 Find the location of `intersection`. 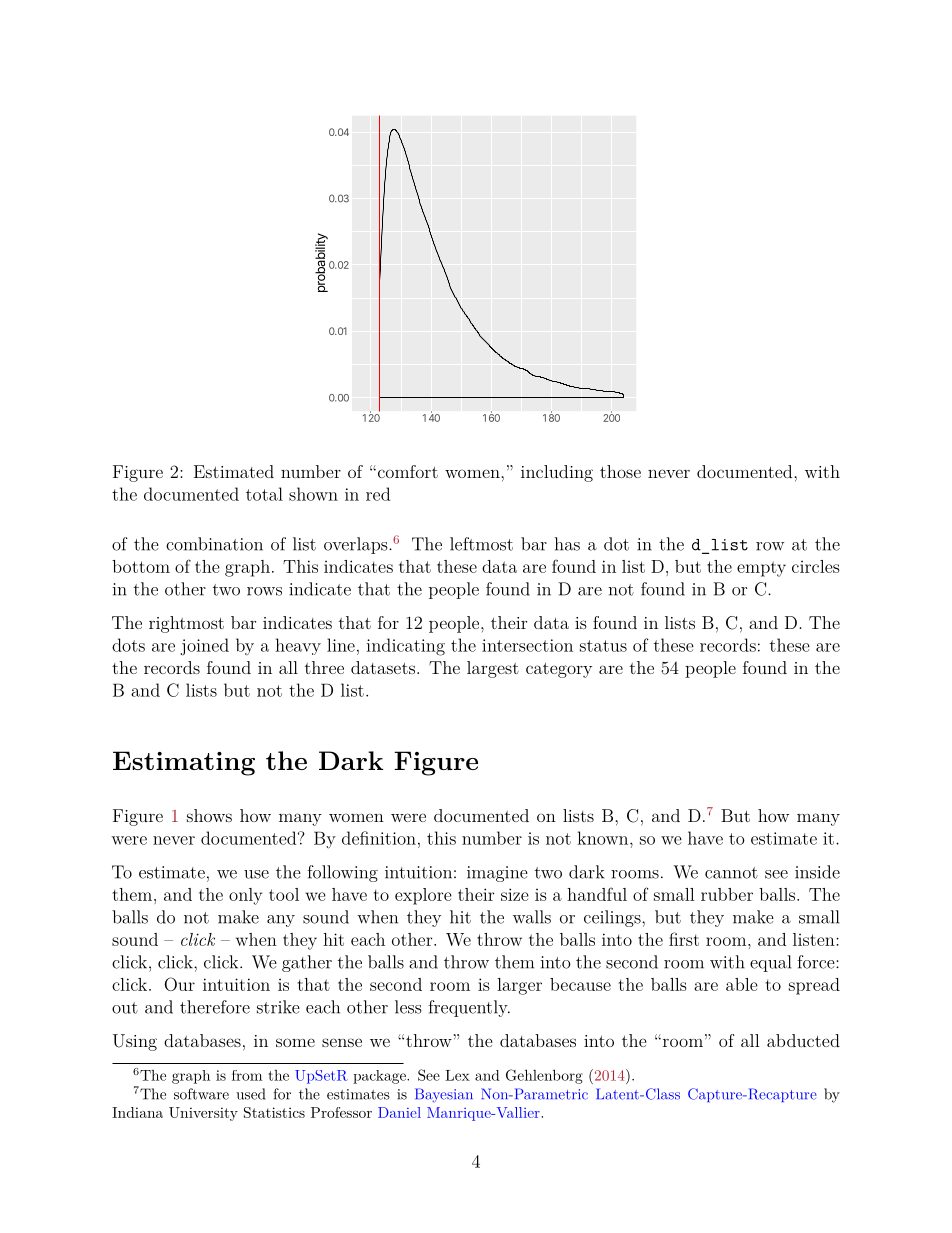

intersection is located at coordinates (527, 645).
